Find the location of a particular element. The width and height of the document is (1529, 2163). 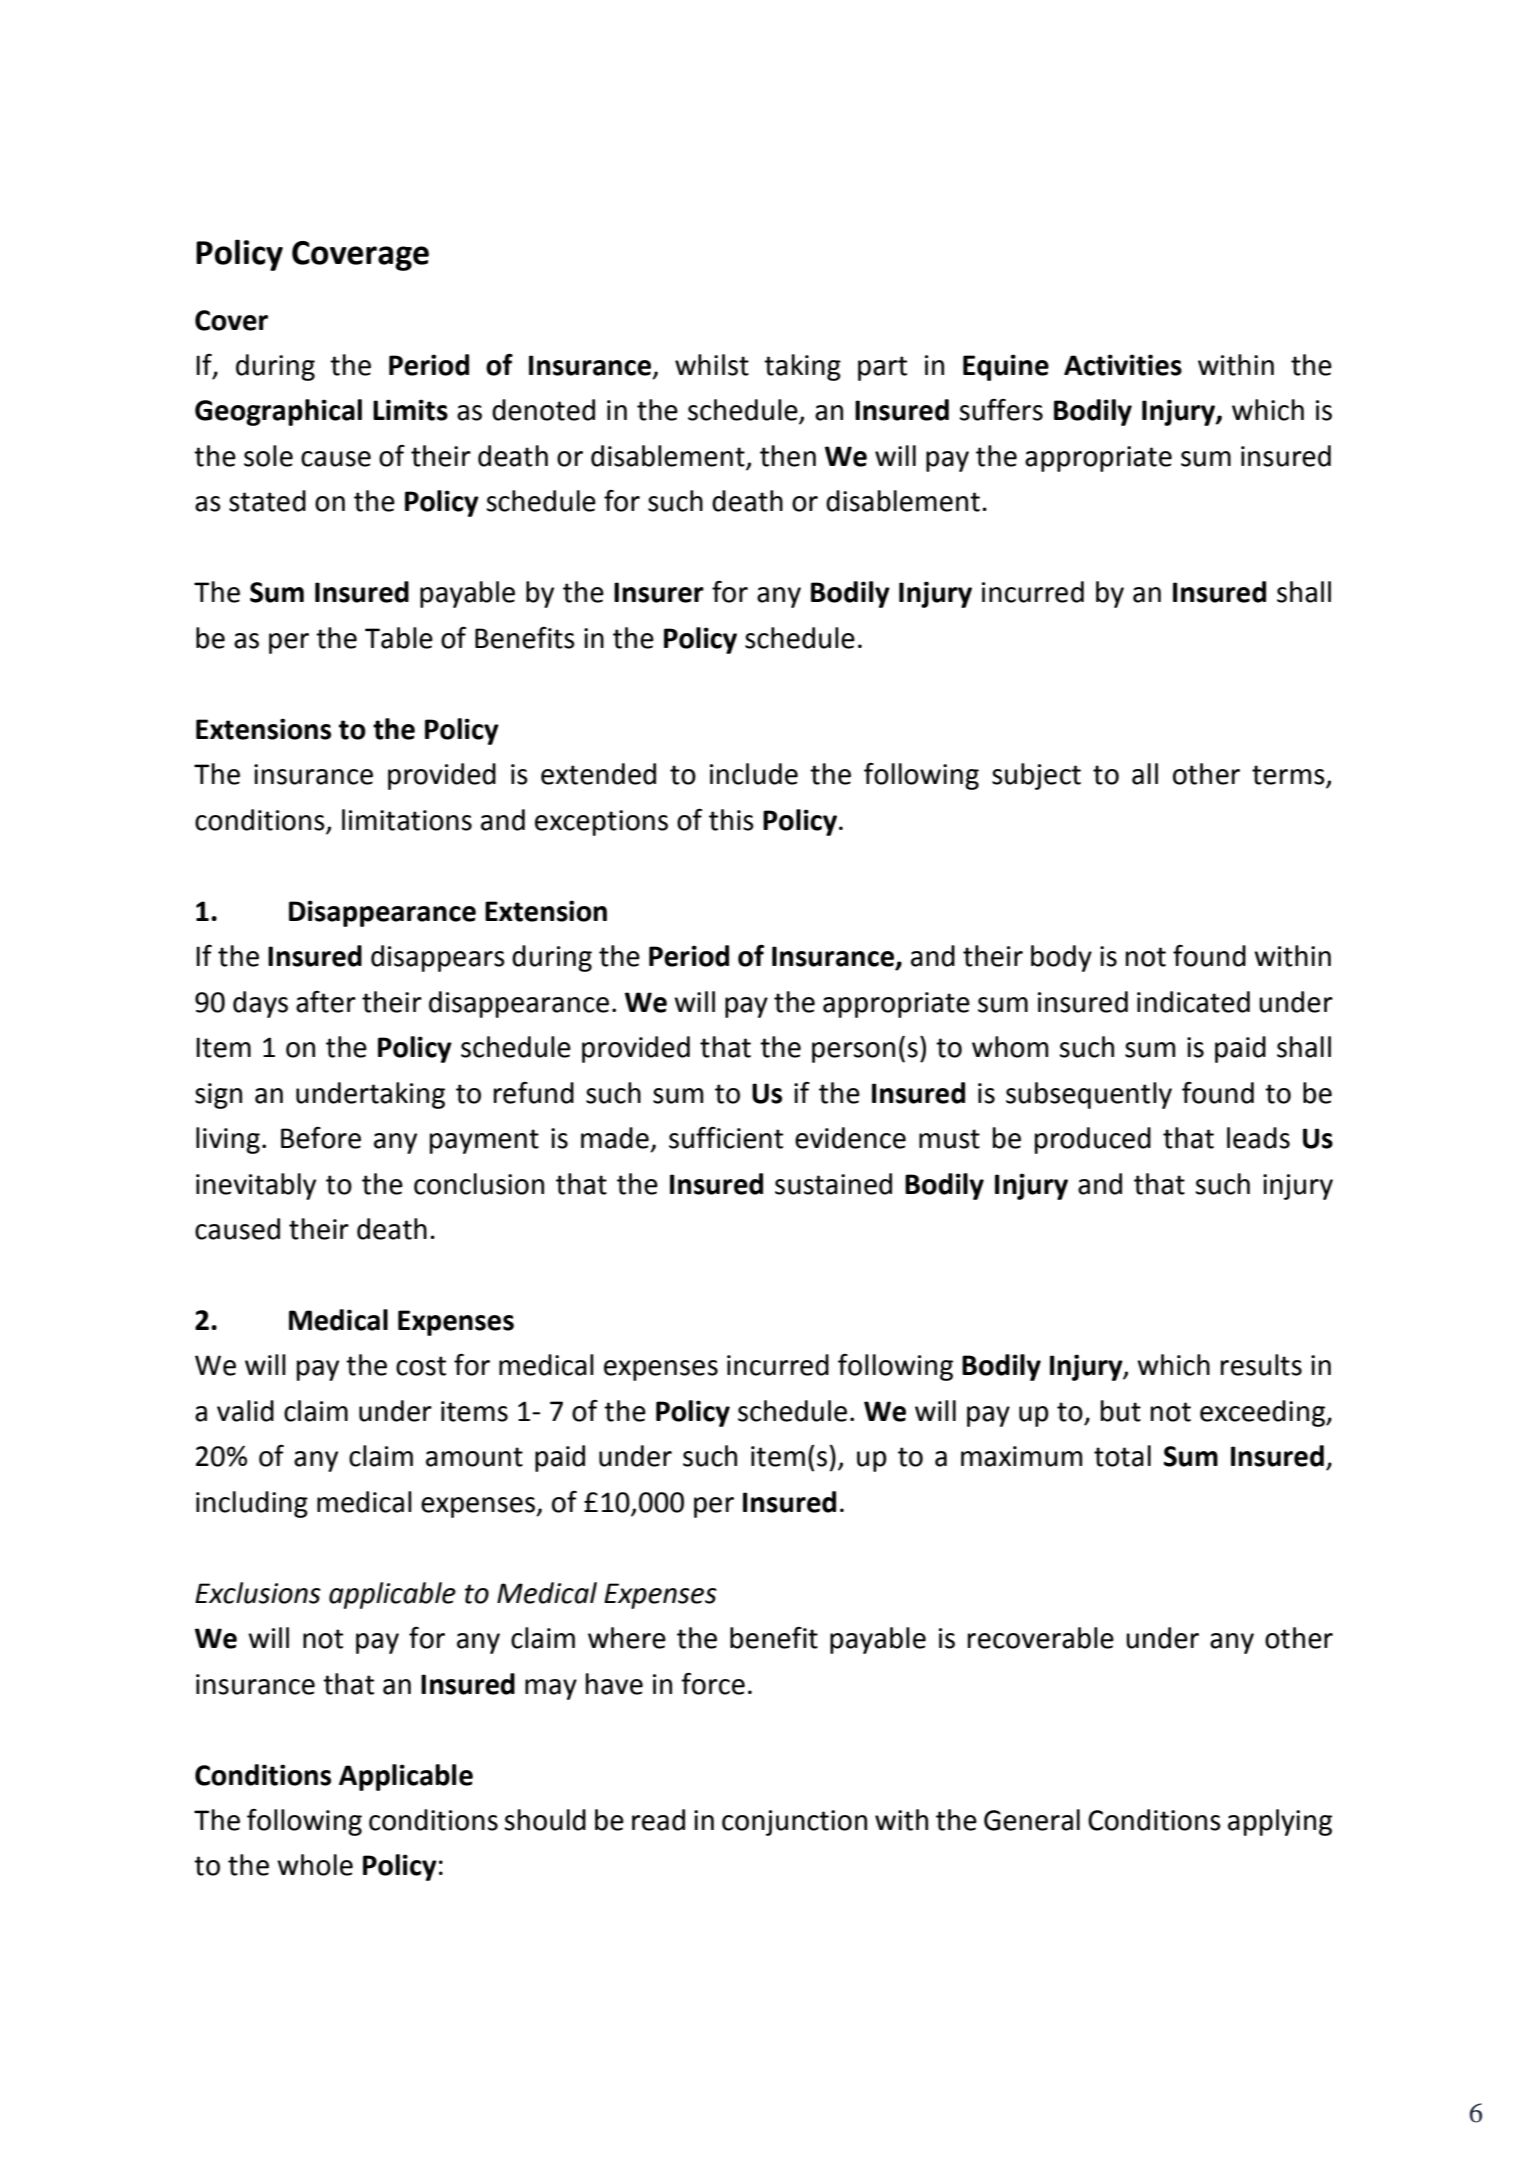

then is located at coordinates (788, 456).
